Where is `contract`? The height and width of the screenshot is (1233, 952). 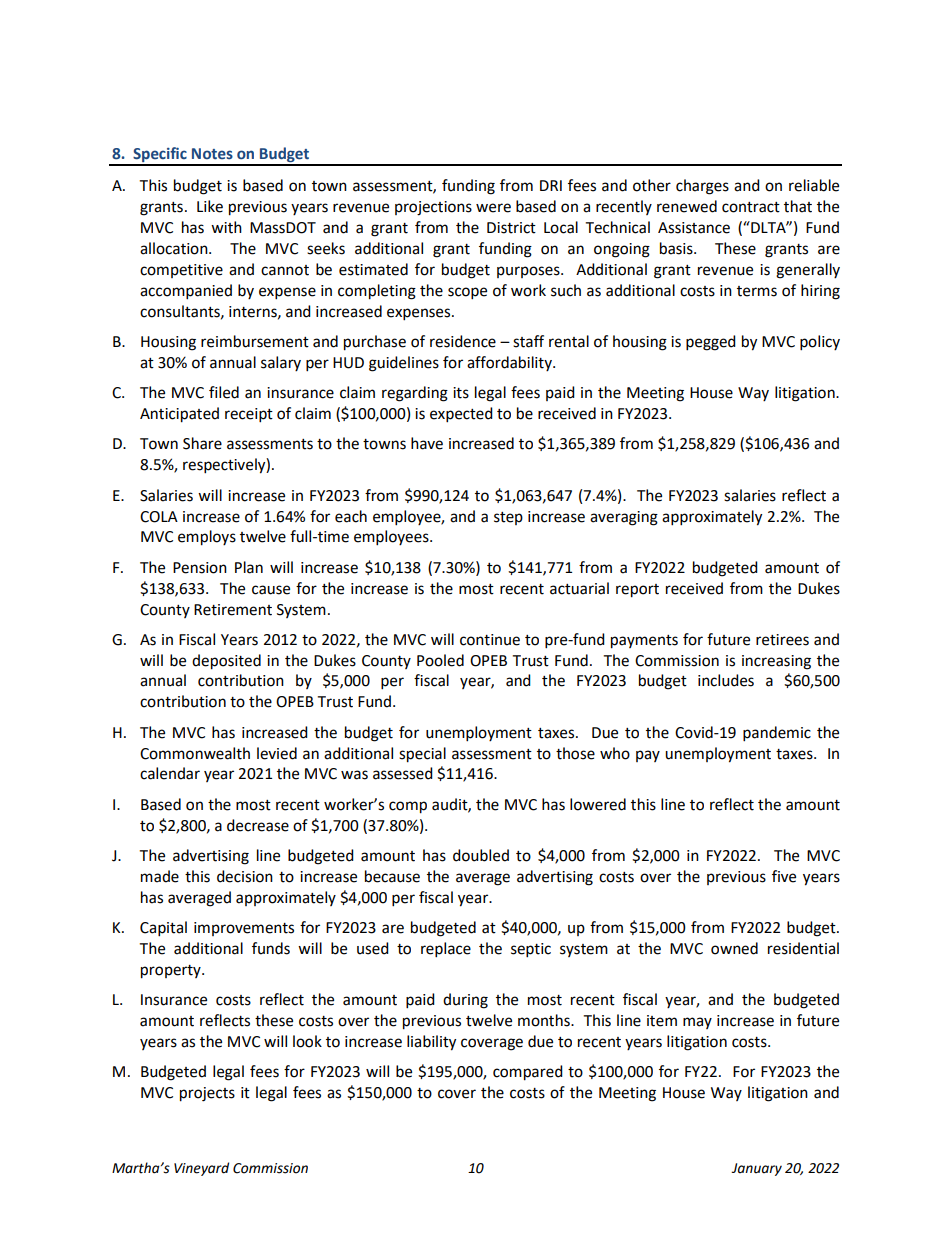 contract is located at coordinates (751, 207).
